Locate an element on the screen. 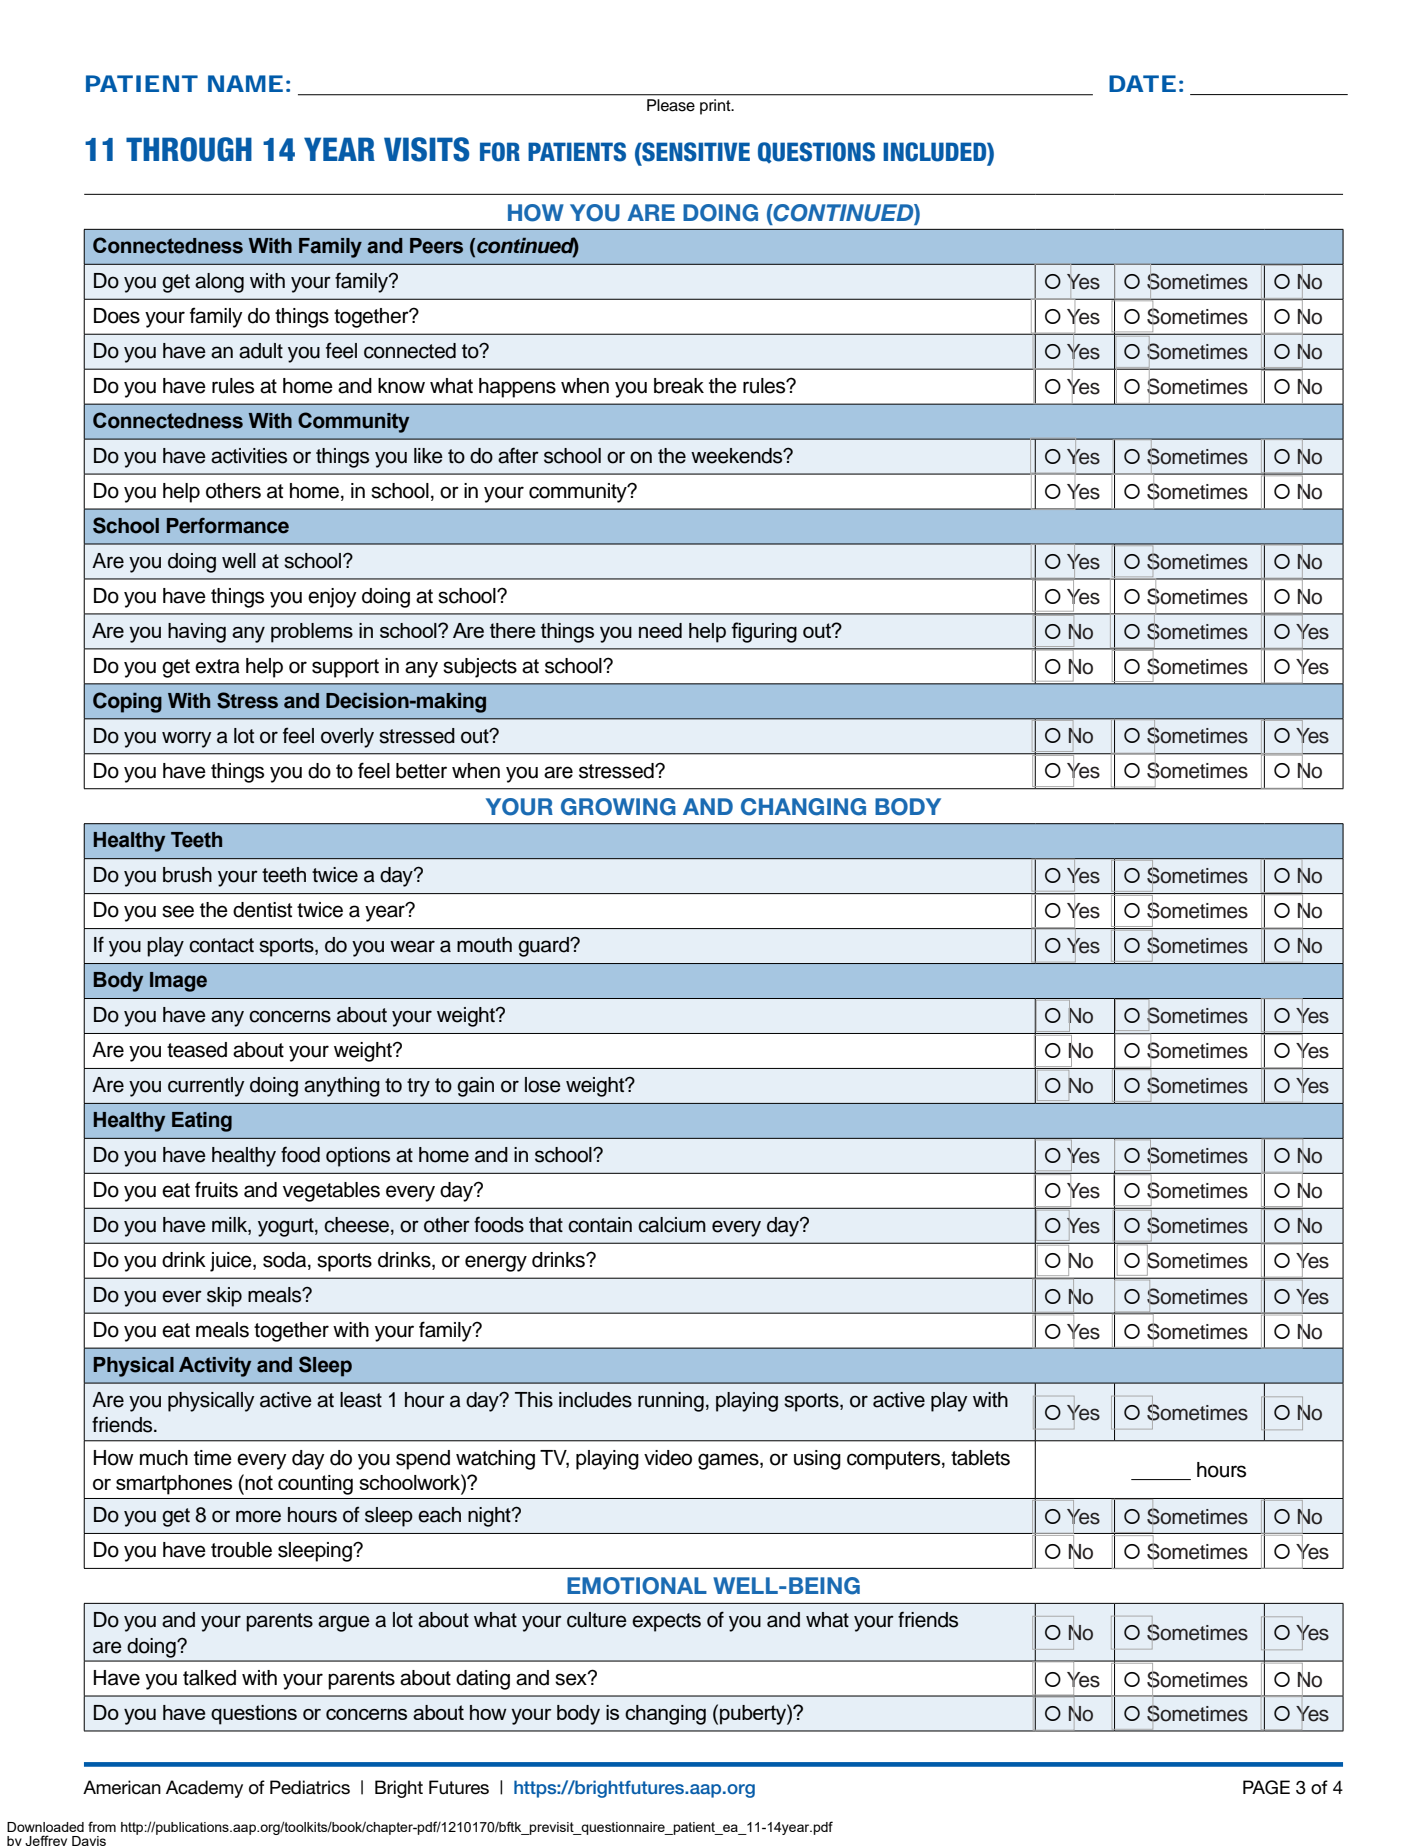 This screenshot has width=1427, height=1846. running is located at coordinates (671, 1402).
